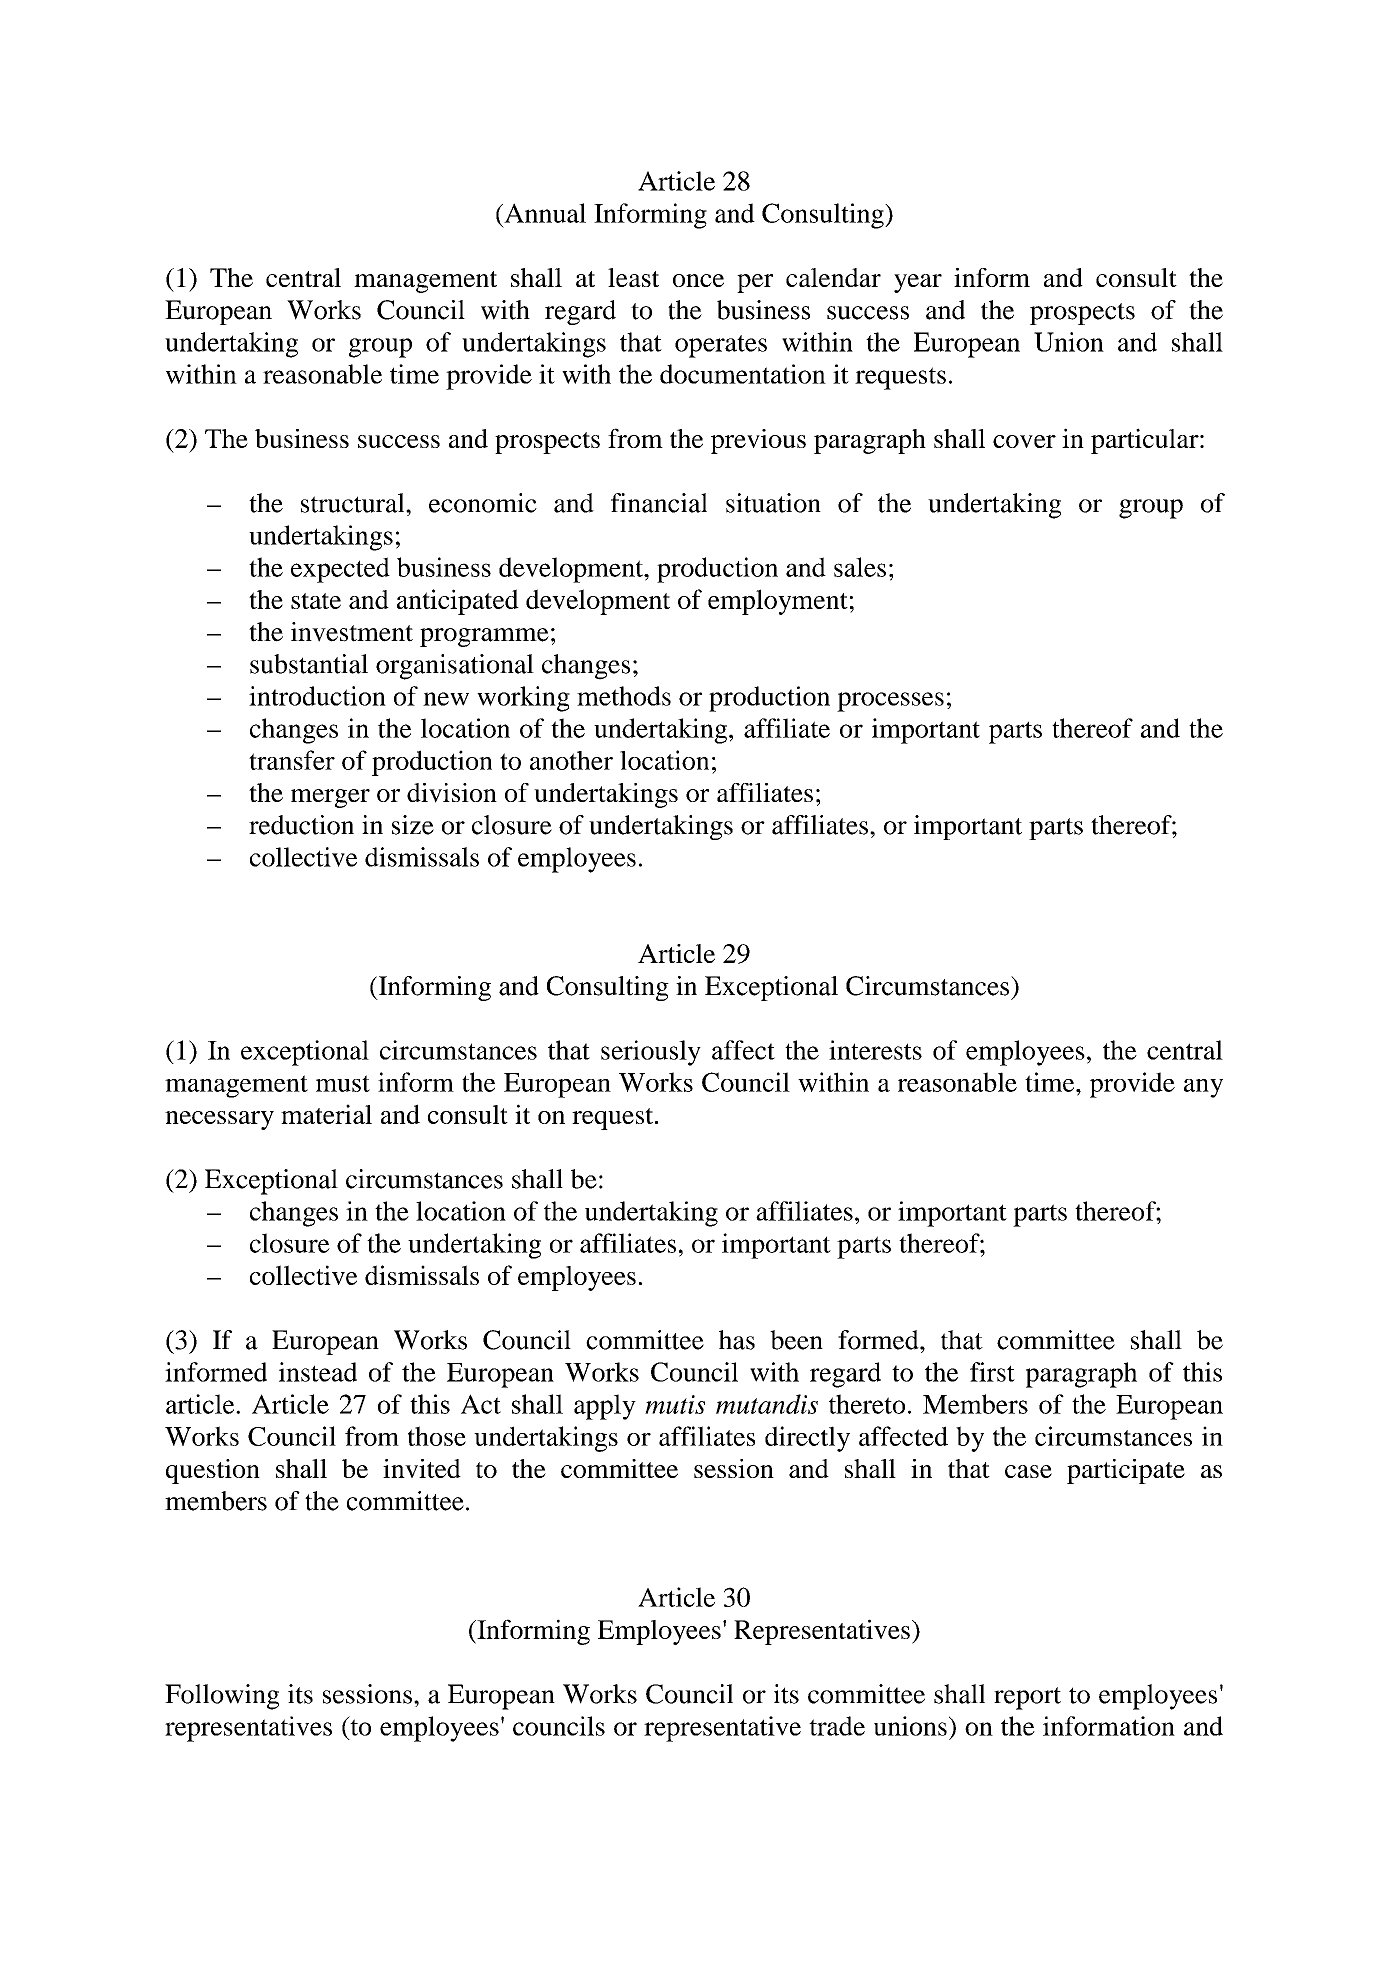  What do you see at coordinates (918, 283) in the screenshot?
I see `year` at bounding box center [918, 283].
